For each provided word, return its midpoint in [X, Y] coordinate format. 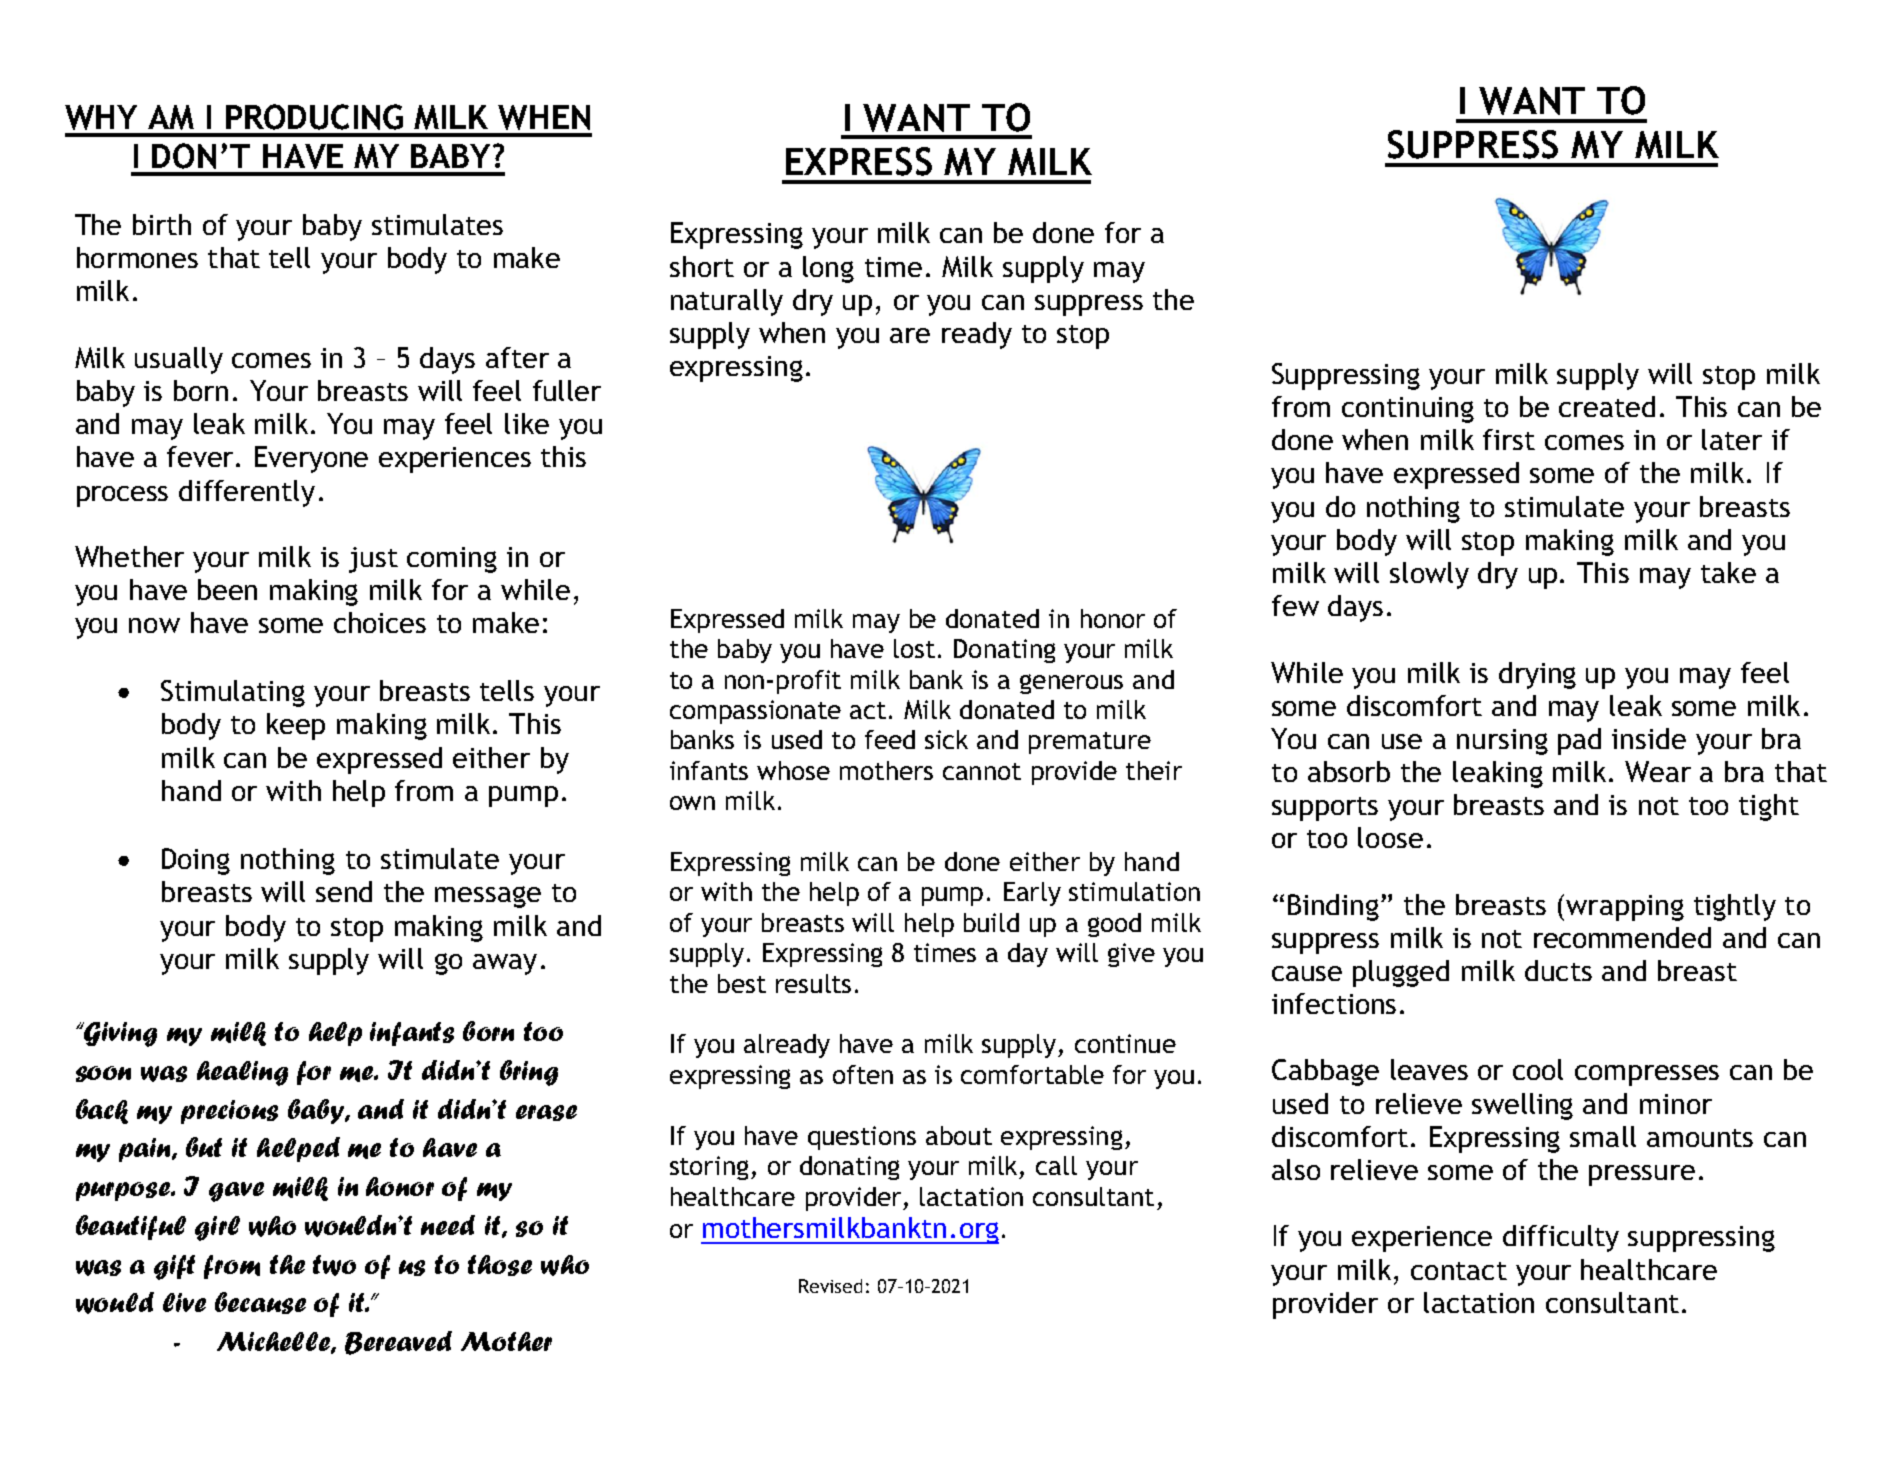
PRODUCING [314, 117]
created [1607, 406]
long [828, 269]
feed [890, 739]
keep [296, 726]
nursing [1502, 742]
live [184, 1302]
